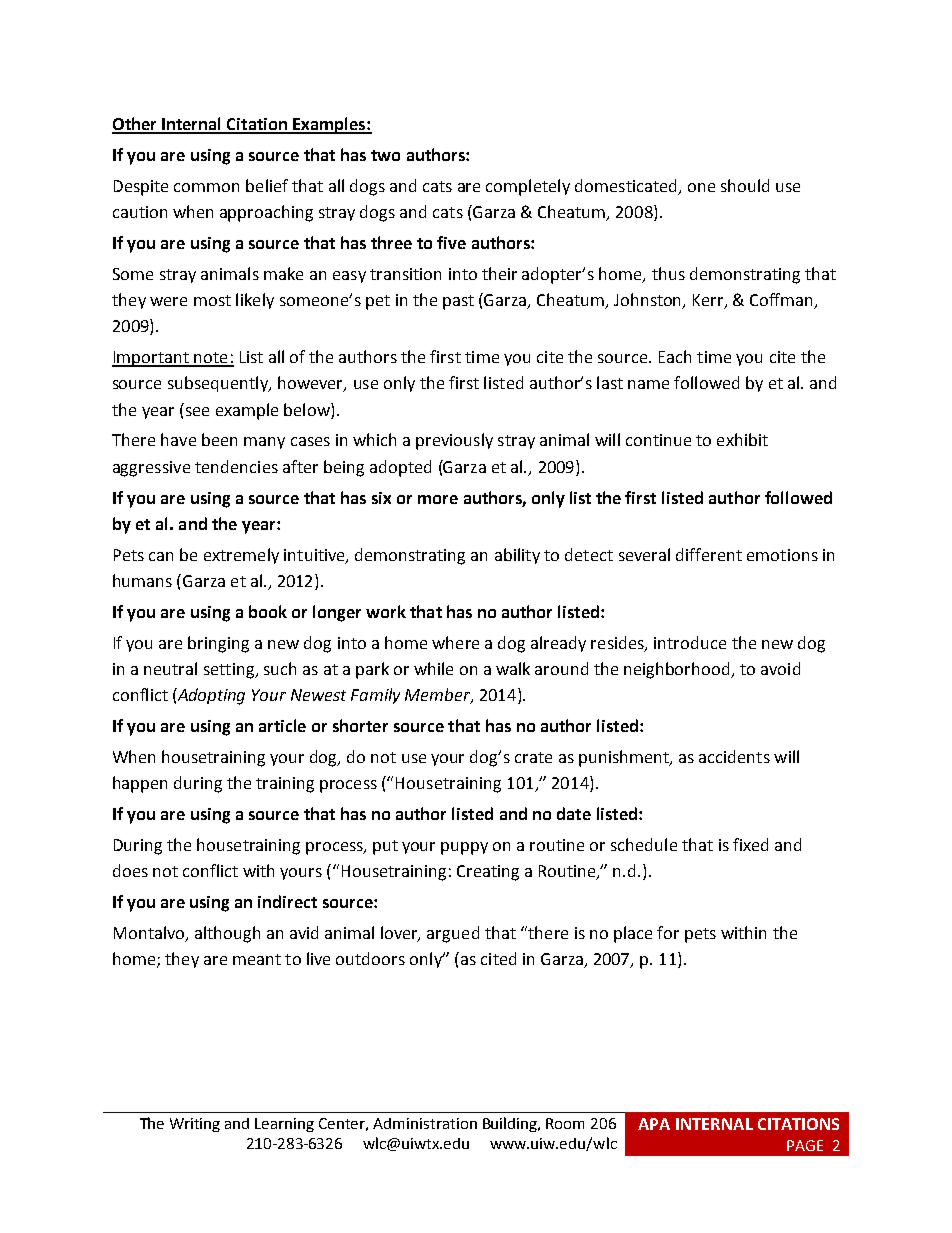 The image size is (952, 1233). What do you see at coordinates (195, 1125) in the screenshot?
I see `Writing` at bounding box center [195, 1125].
